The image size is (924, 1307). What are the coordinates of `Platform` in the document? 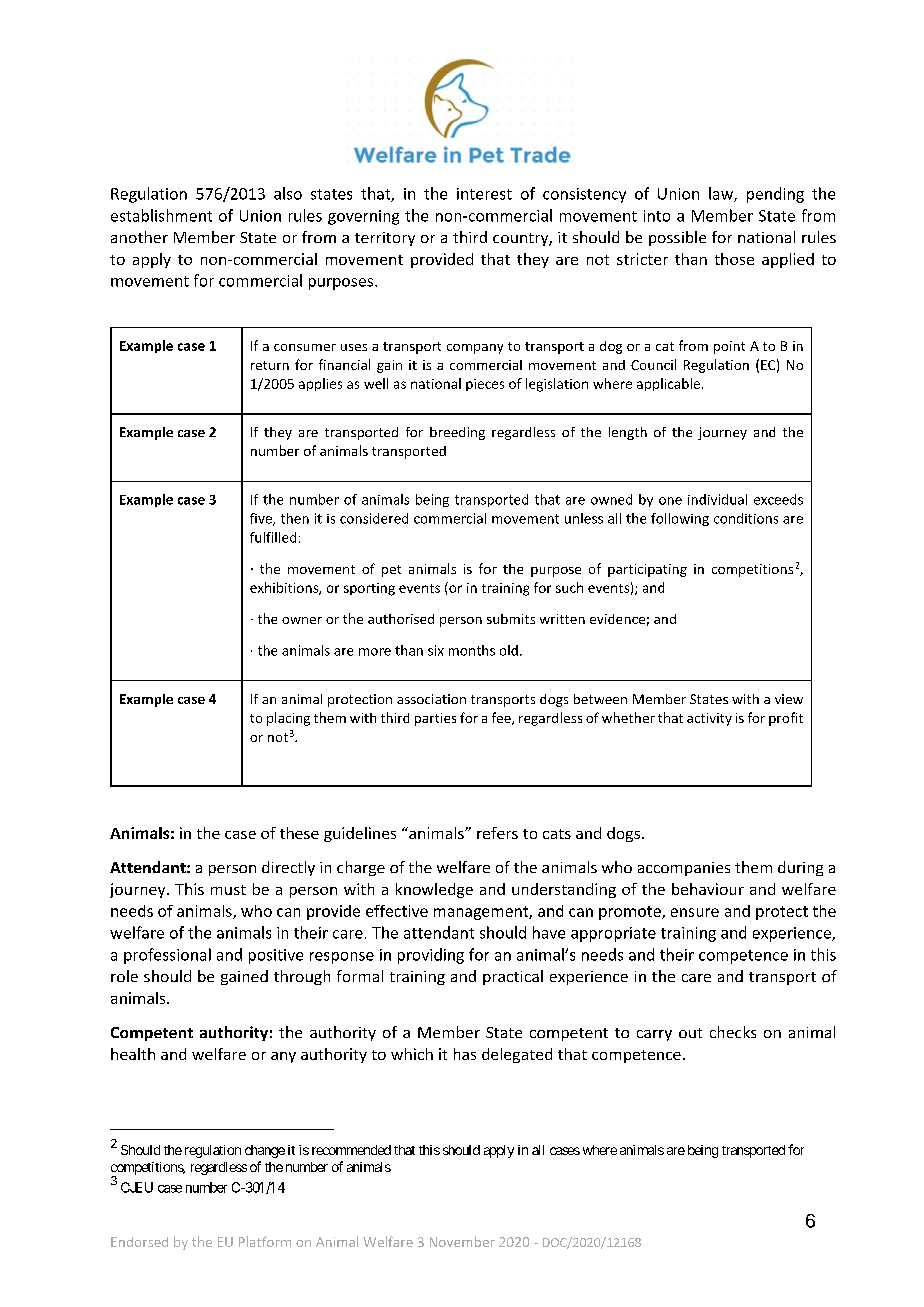 It's located at (265, 1241).
